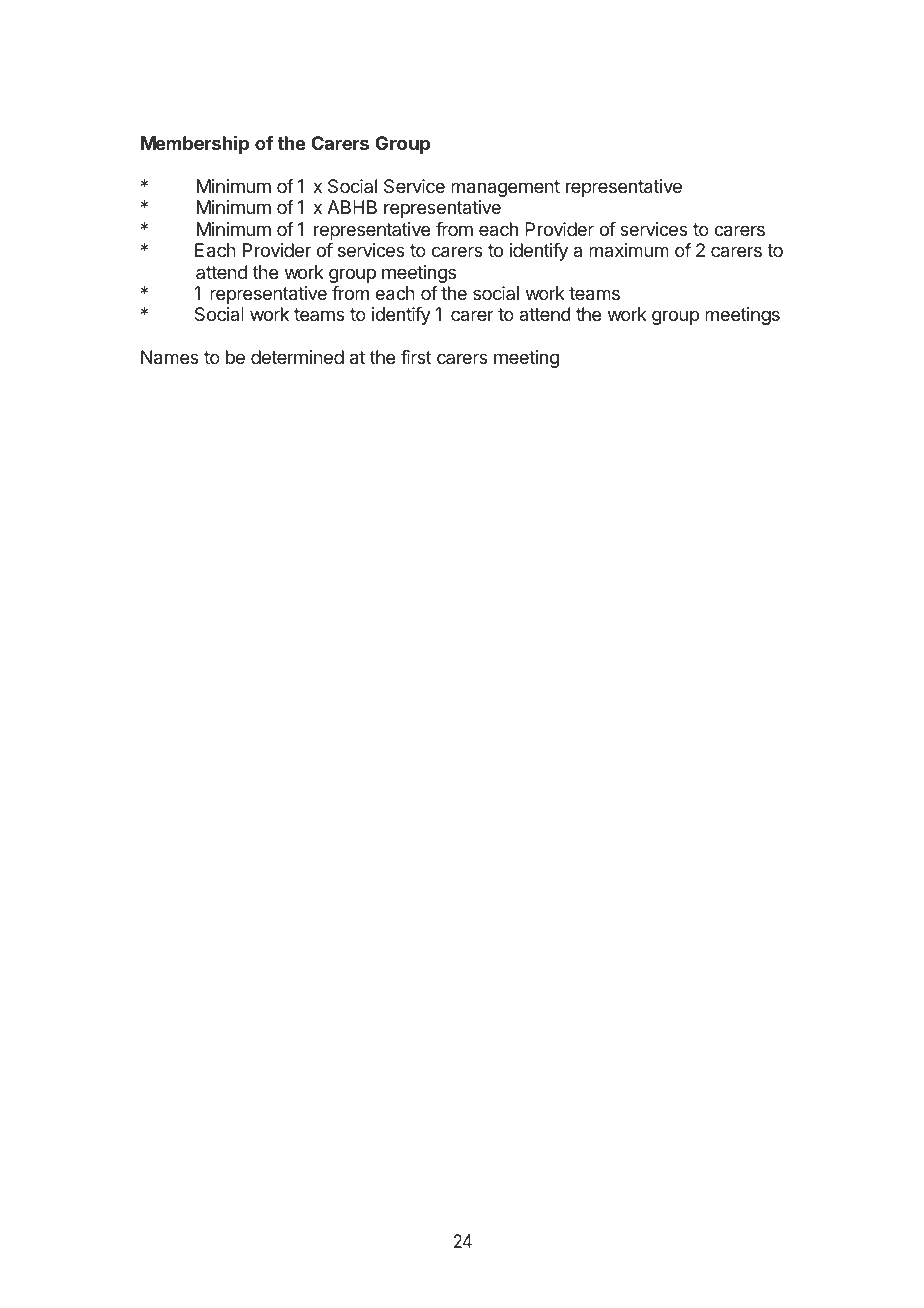 The image size is (924, 1308). Describe the element at coordinates (170, 357) in the image. I see `Names` at that location.
